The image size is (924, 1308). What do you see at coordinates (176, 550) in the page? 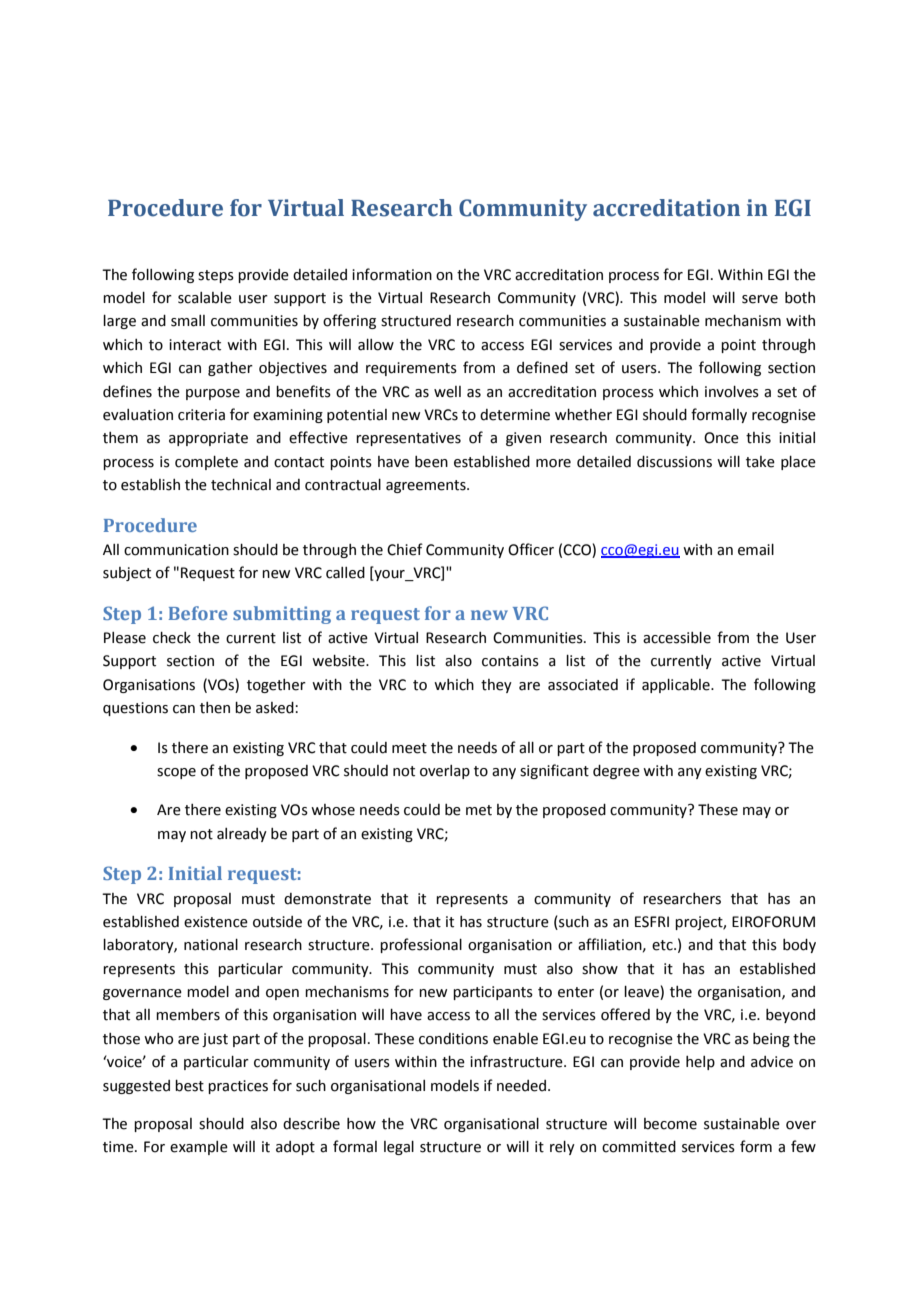
I see `communication` at bounding box center [176, 550].
